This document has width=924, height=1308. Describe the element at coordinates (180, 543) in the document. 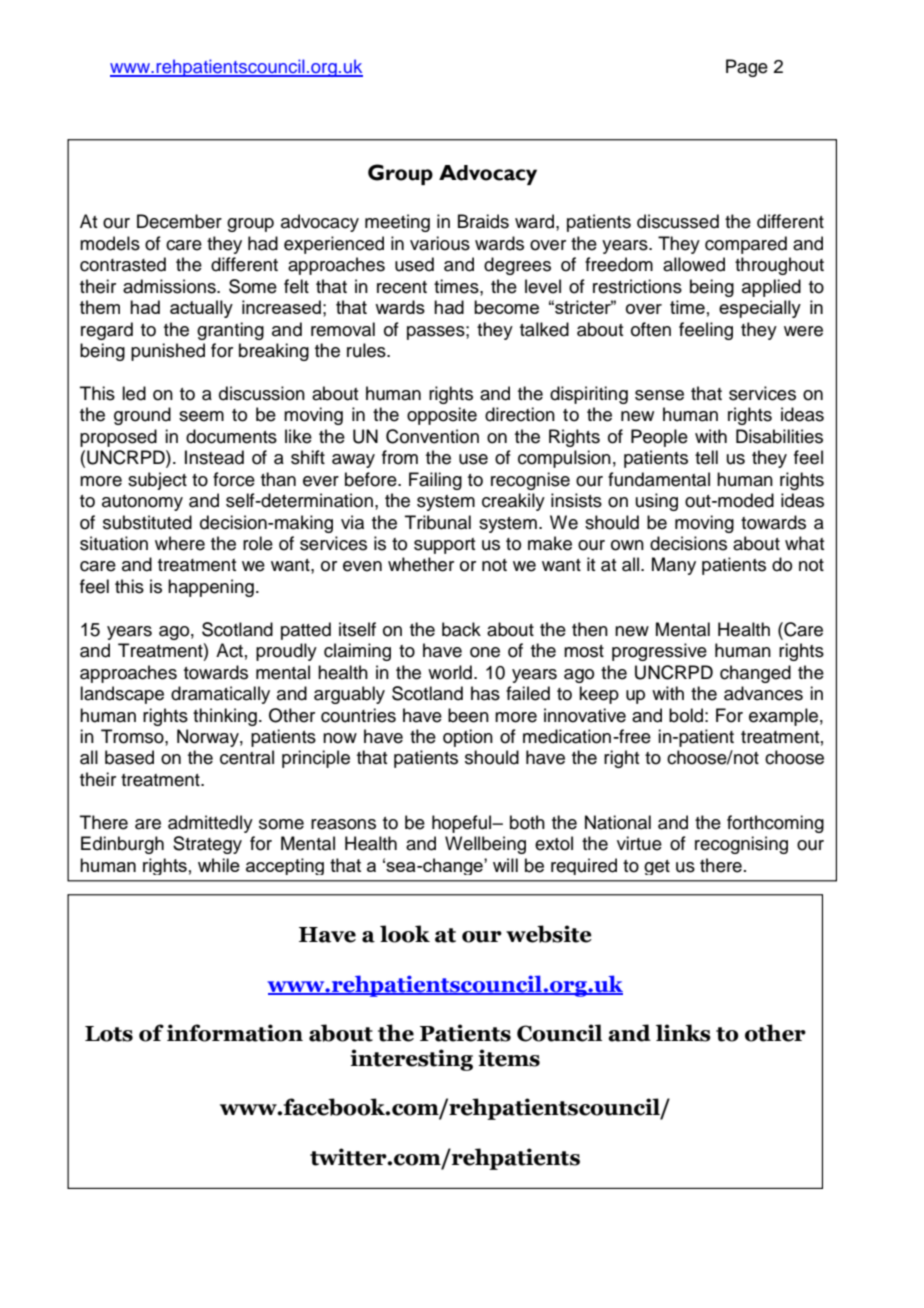

I see `where` at that location.
